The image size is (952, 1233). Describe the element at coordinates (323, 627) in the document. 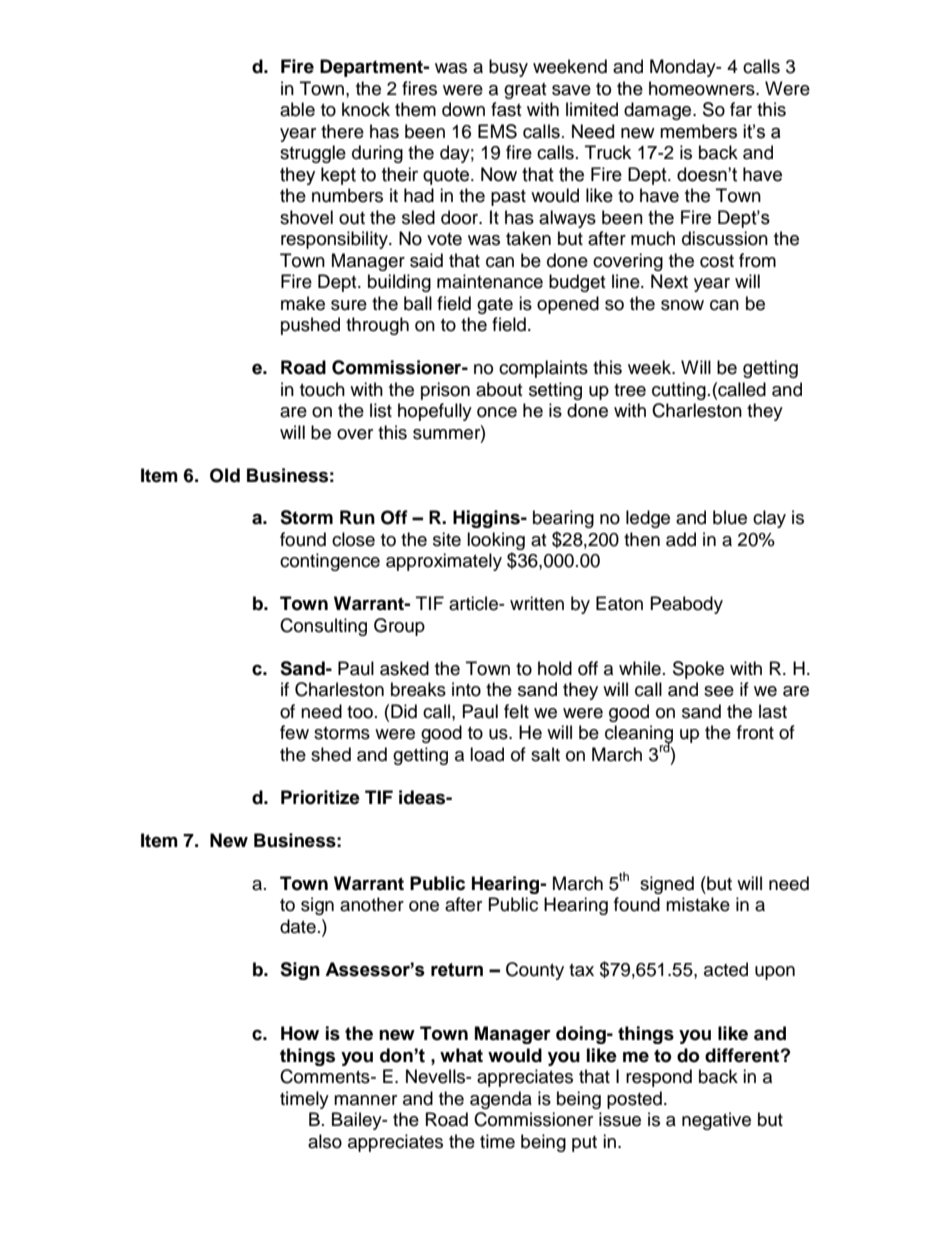

I see `Consulting` at that location.
